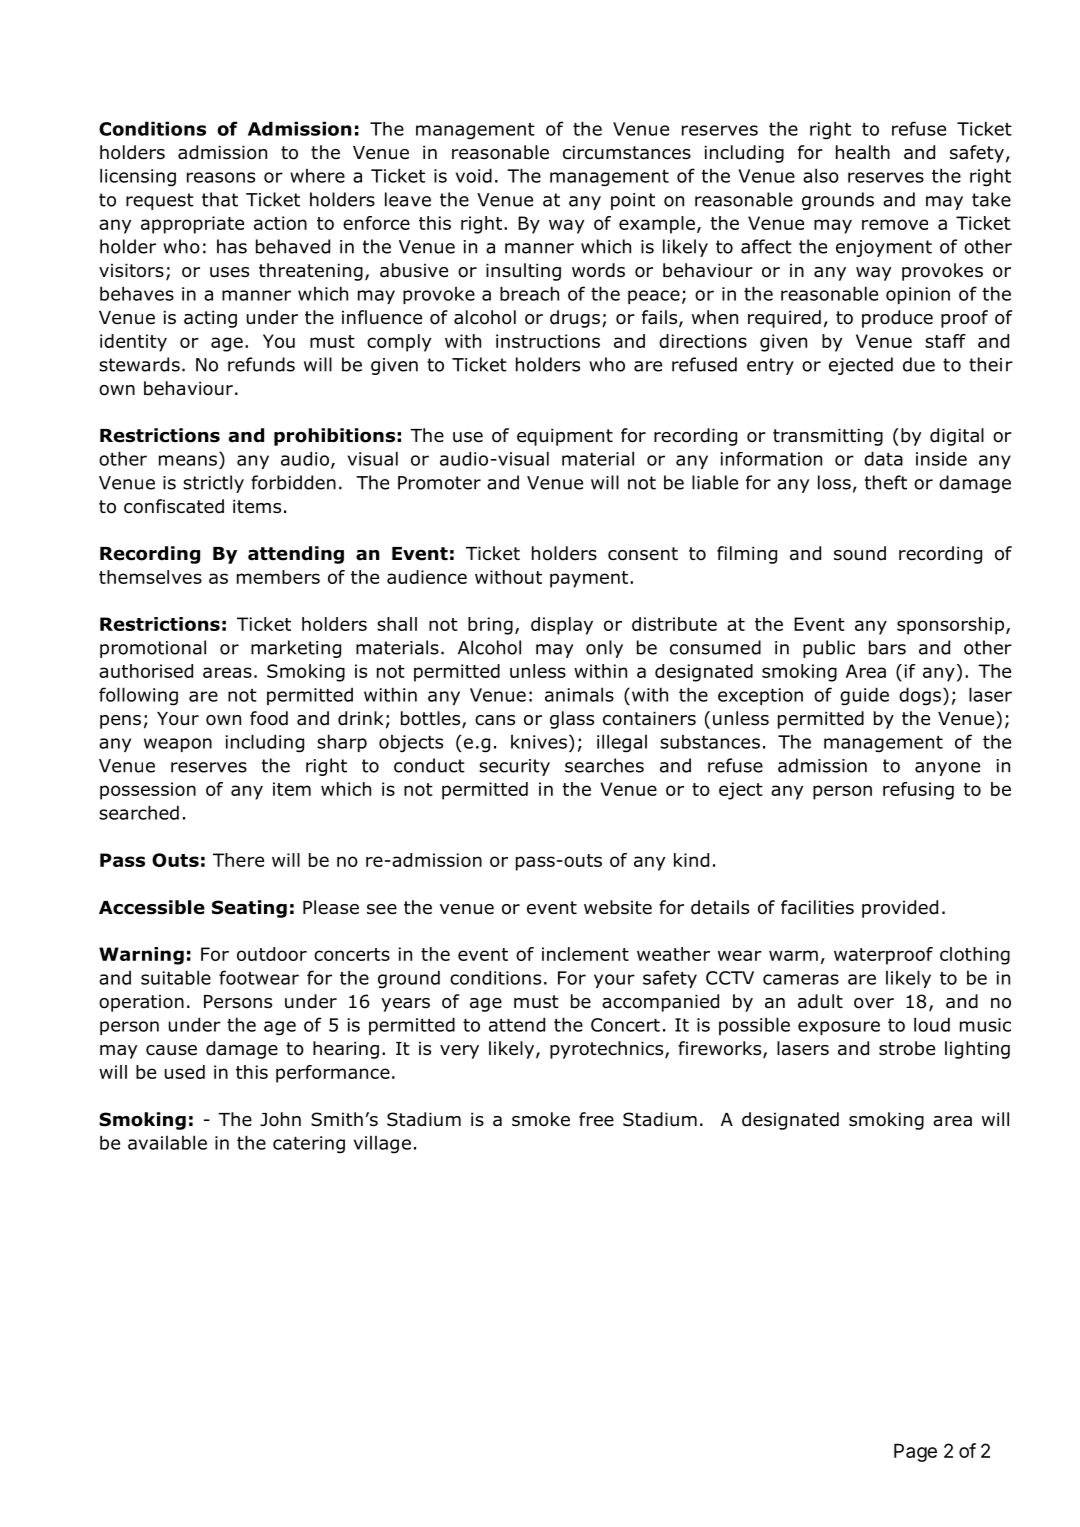 The height and width of the page is (1527, 1080). I want to click on refusing, so click(918, 791).
